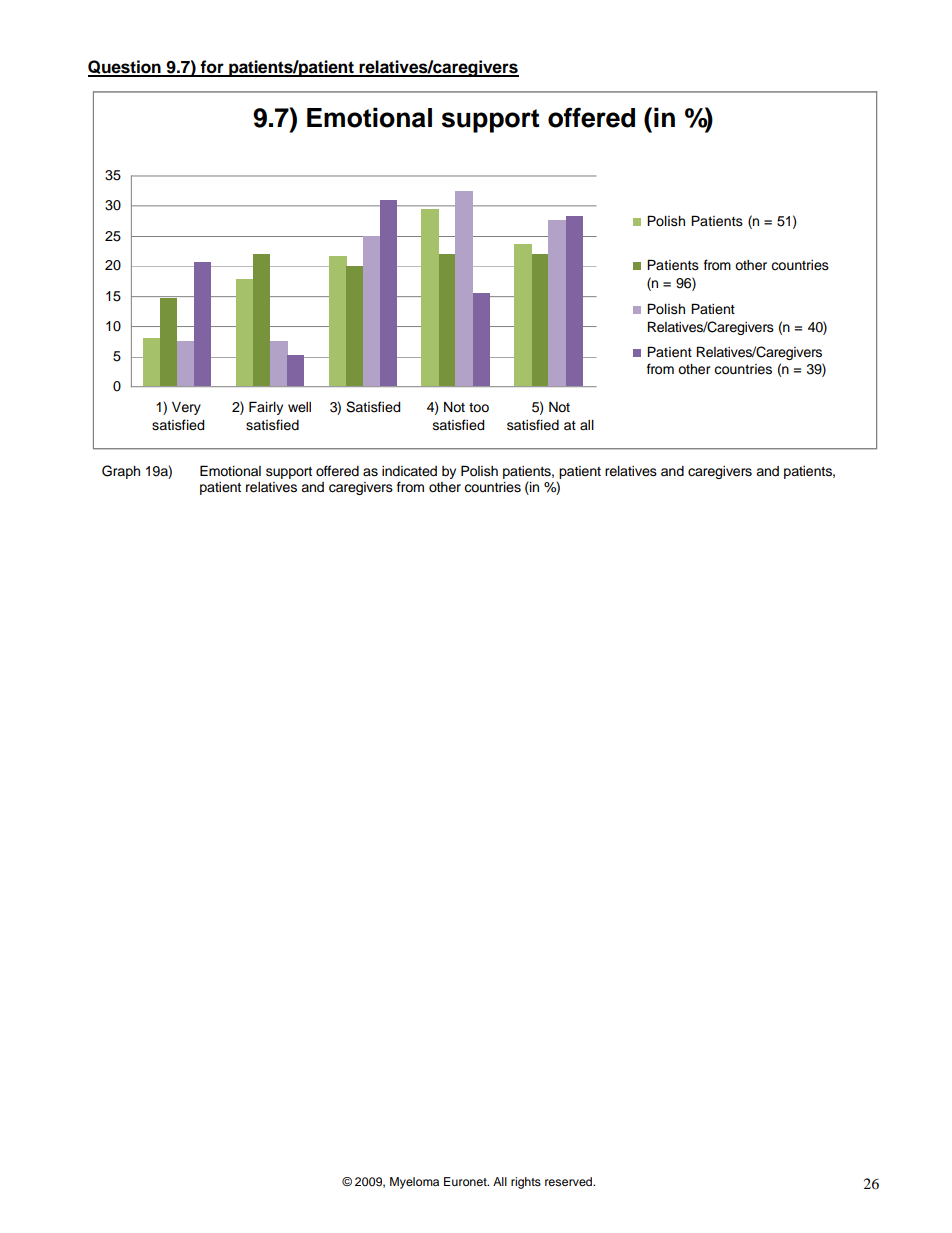  What do you see at coordinates (121, 472) in the page?
I see `Graph` at bounding box center [121, 472].
